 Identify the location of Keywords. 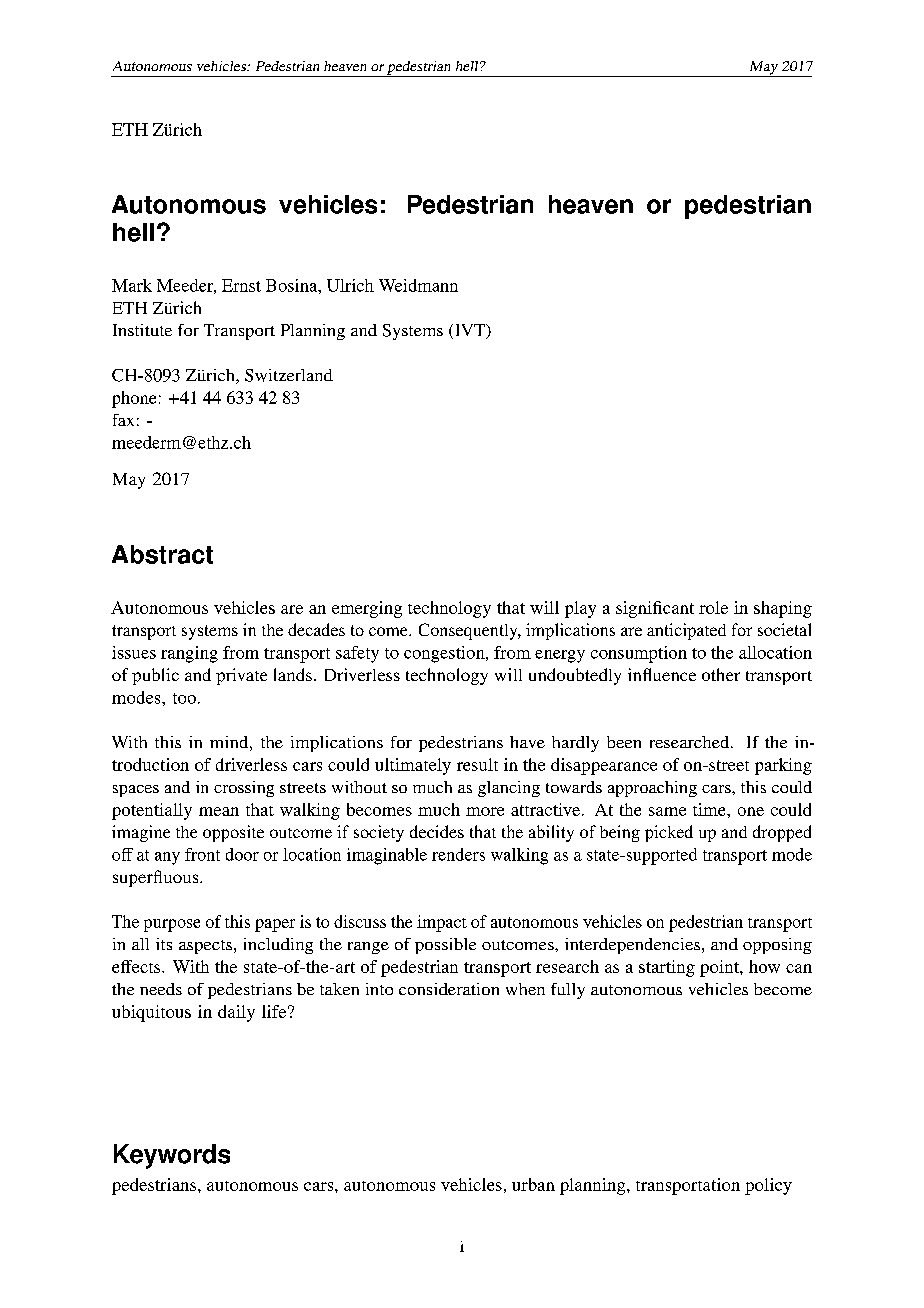
(172, 1156).
